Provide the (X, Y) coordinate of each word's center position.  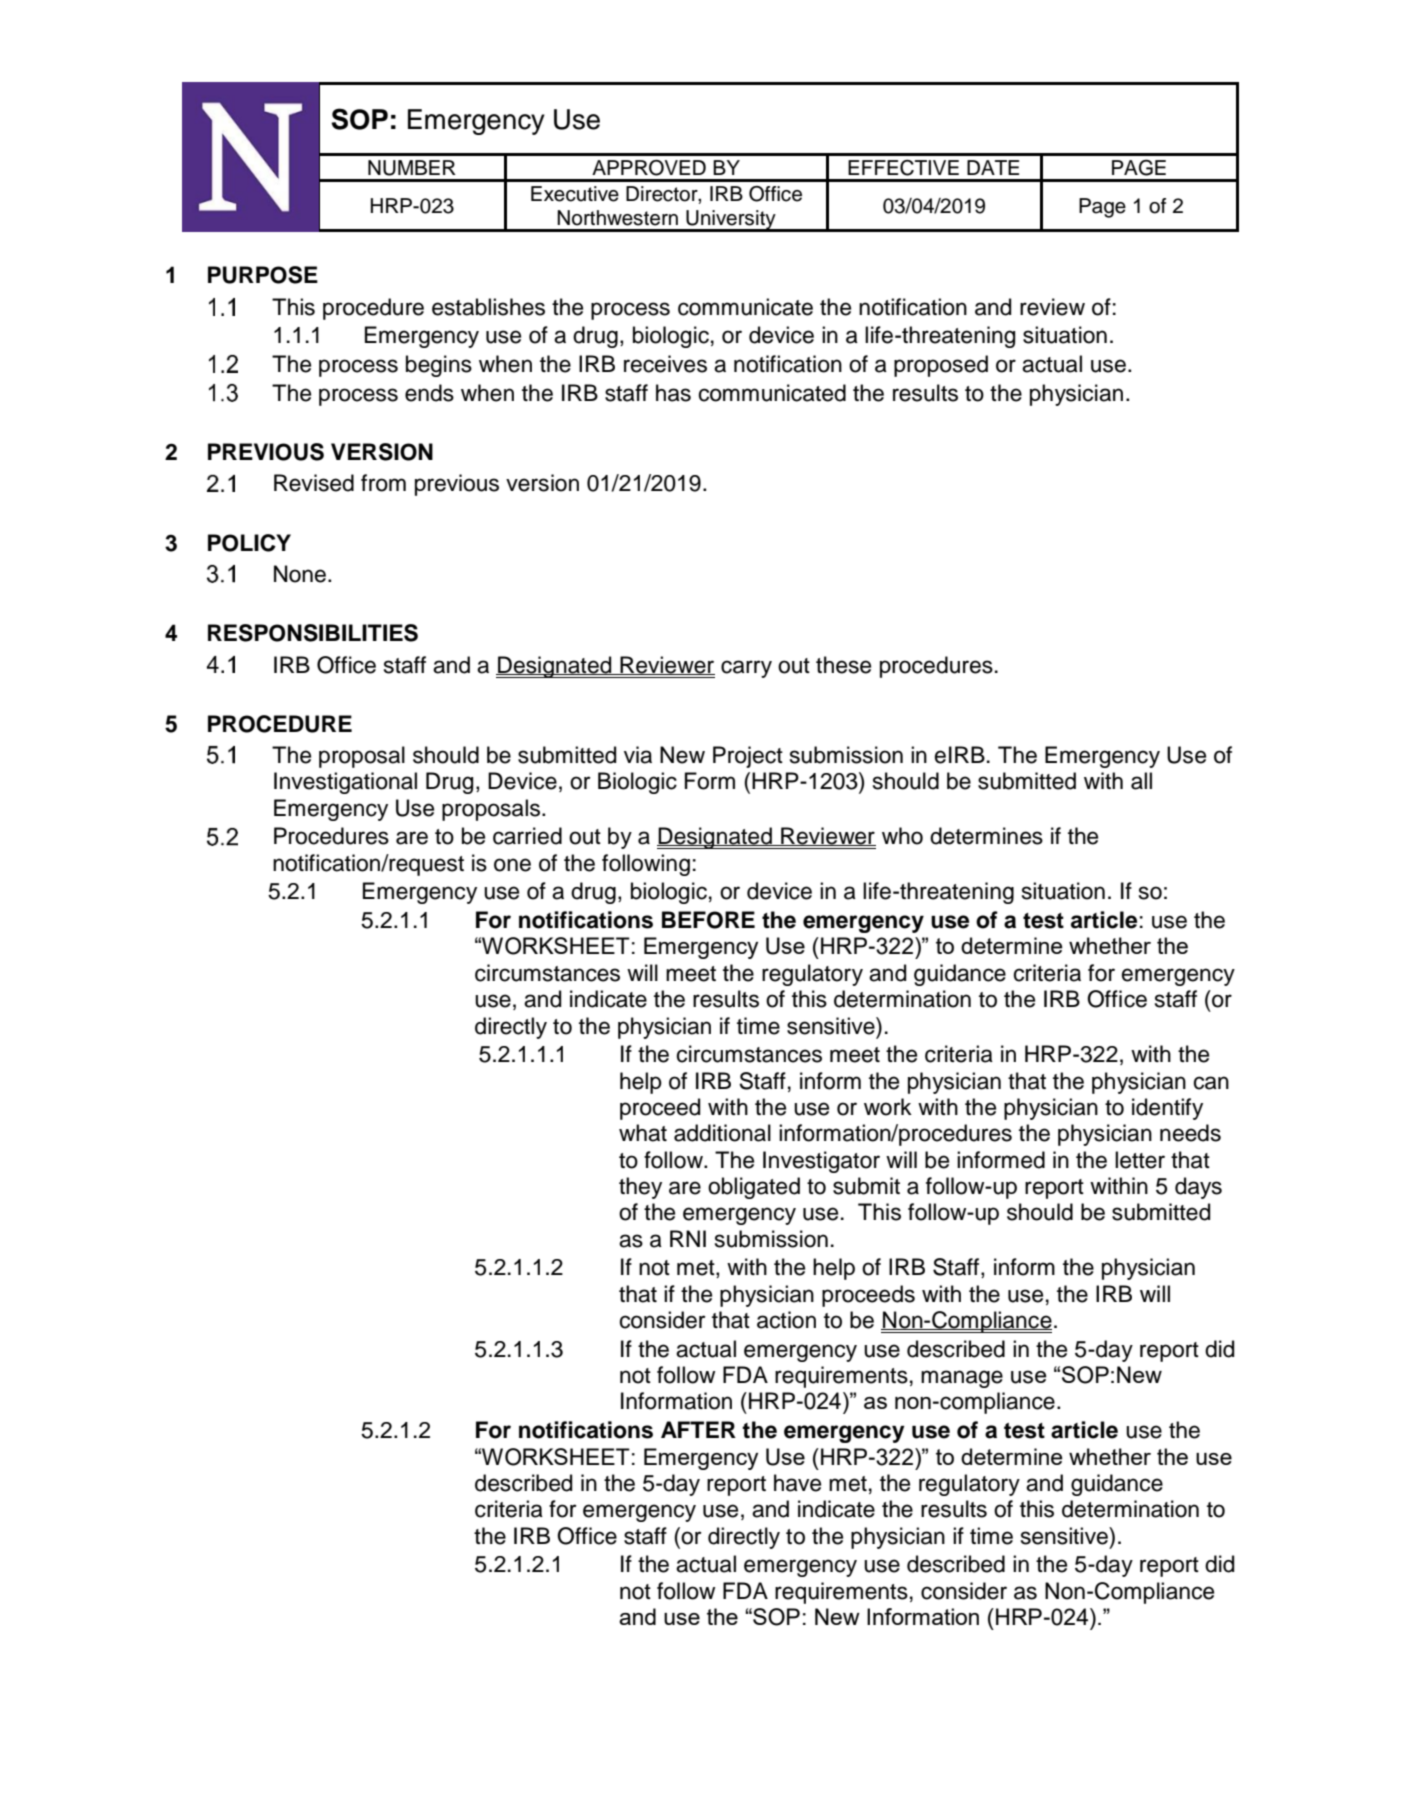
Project (748, 757)
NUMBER (412, 168)
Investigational (345, 783)
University (731, 221)
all (1141, 781)
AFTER (698, 1429)
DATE (993, 167)
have (797, 1483)
